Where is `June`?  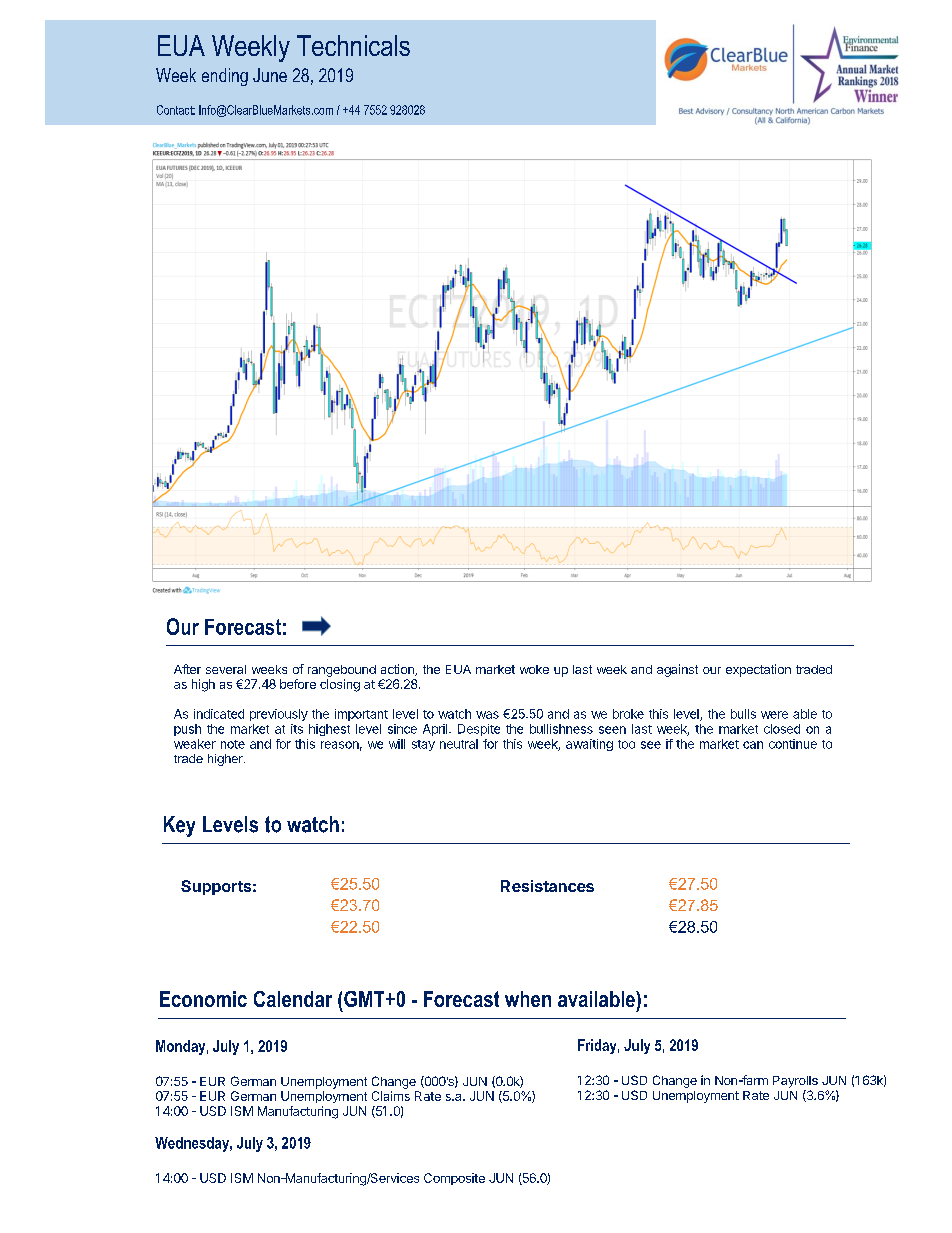
June is located at coordinates (270, 75).
